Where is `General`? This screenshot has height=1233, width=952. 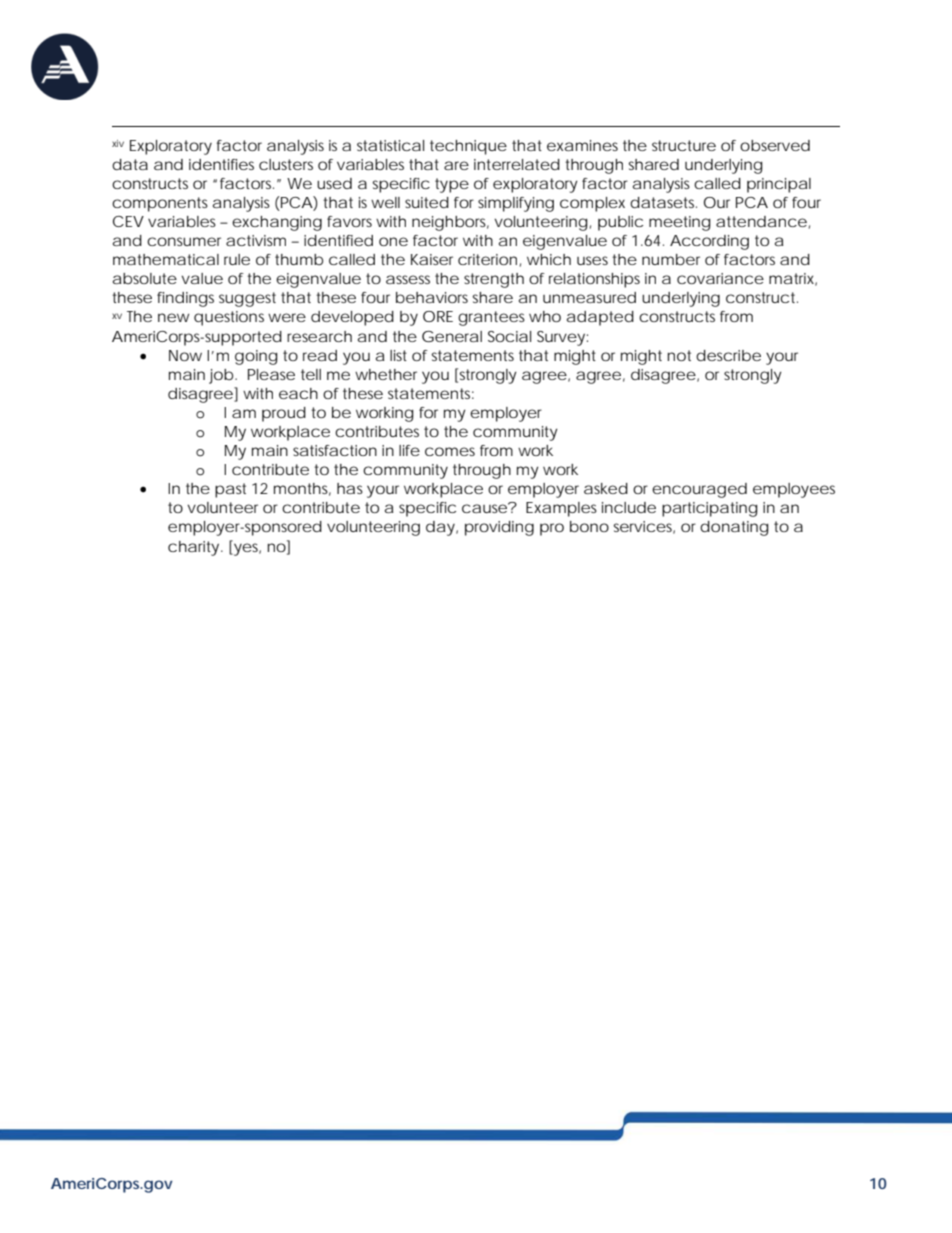 General is located at coordinates (452, 336).
